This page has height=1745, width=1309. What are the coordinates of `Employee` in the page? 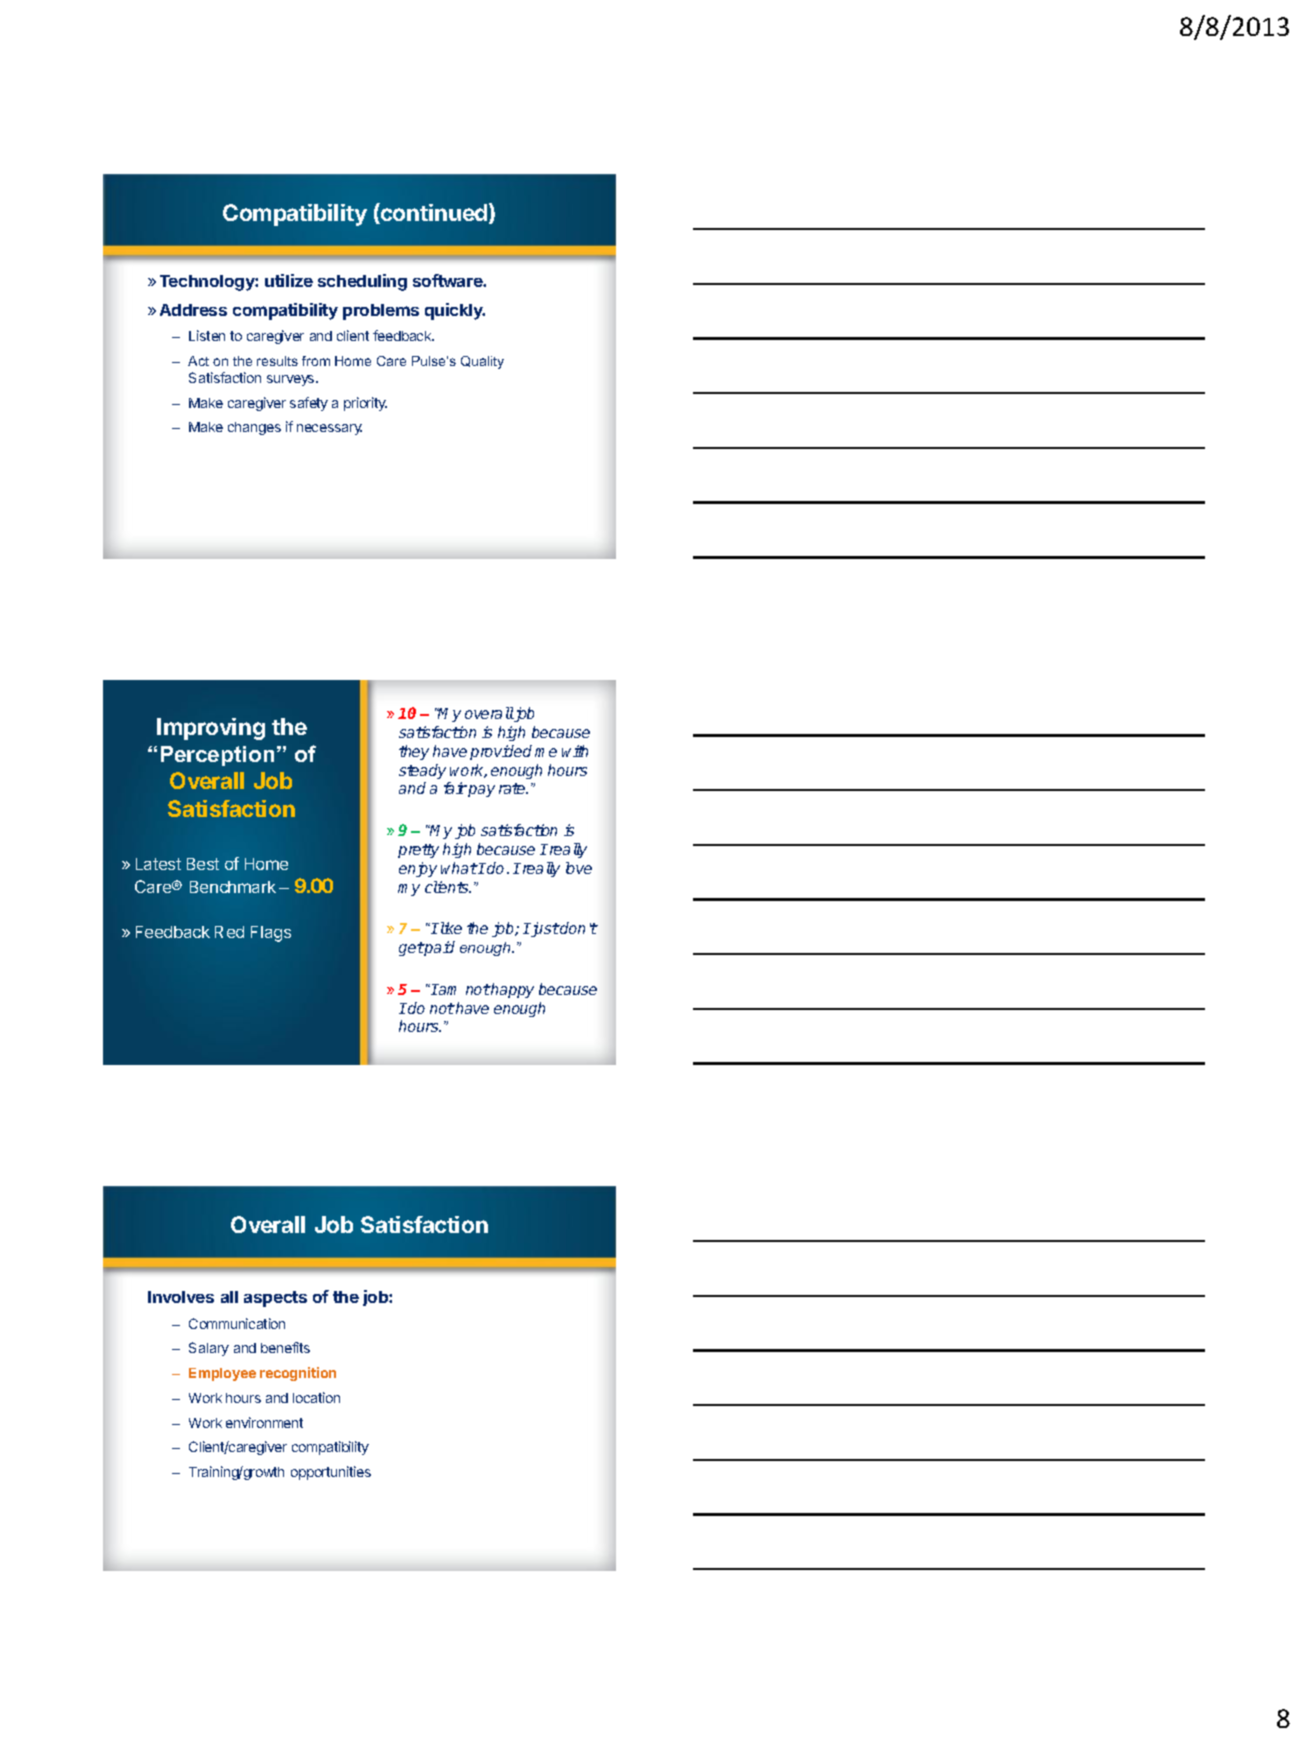 It's located at (222, 1374).
